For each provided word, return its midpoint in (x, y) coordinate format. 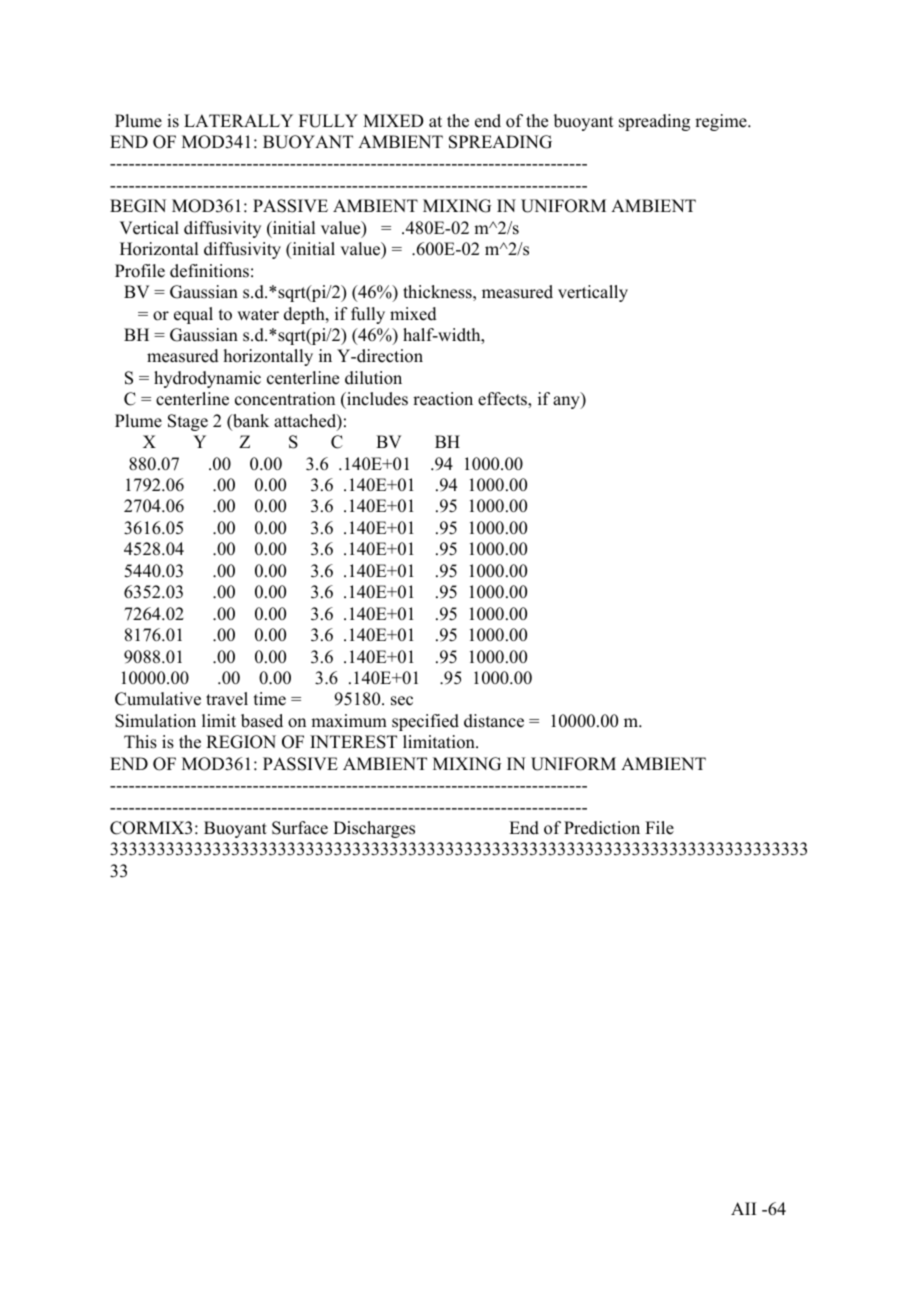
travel (227, 699)
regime (722, 122)
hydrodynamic (207, 379)
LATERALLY (238, 120)
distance (494, 721)
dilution (373, 378)
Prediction (602, 828)
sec (402, 701)
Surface (300, 828)
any (567, 402)
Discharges (374, 829)
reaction (443, 399)
